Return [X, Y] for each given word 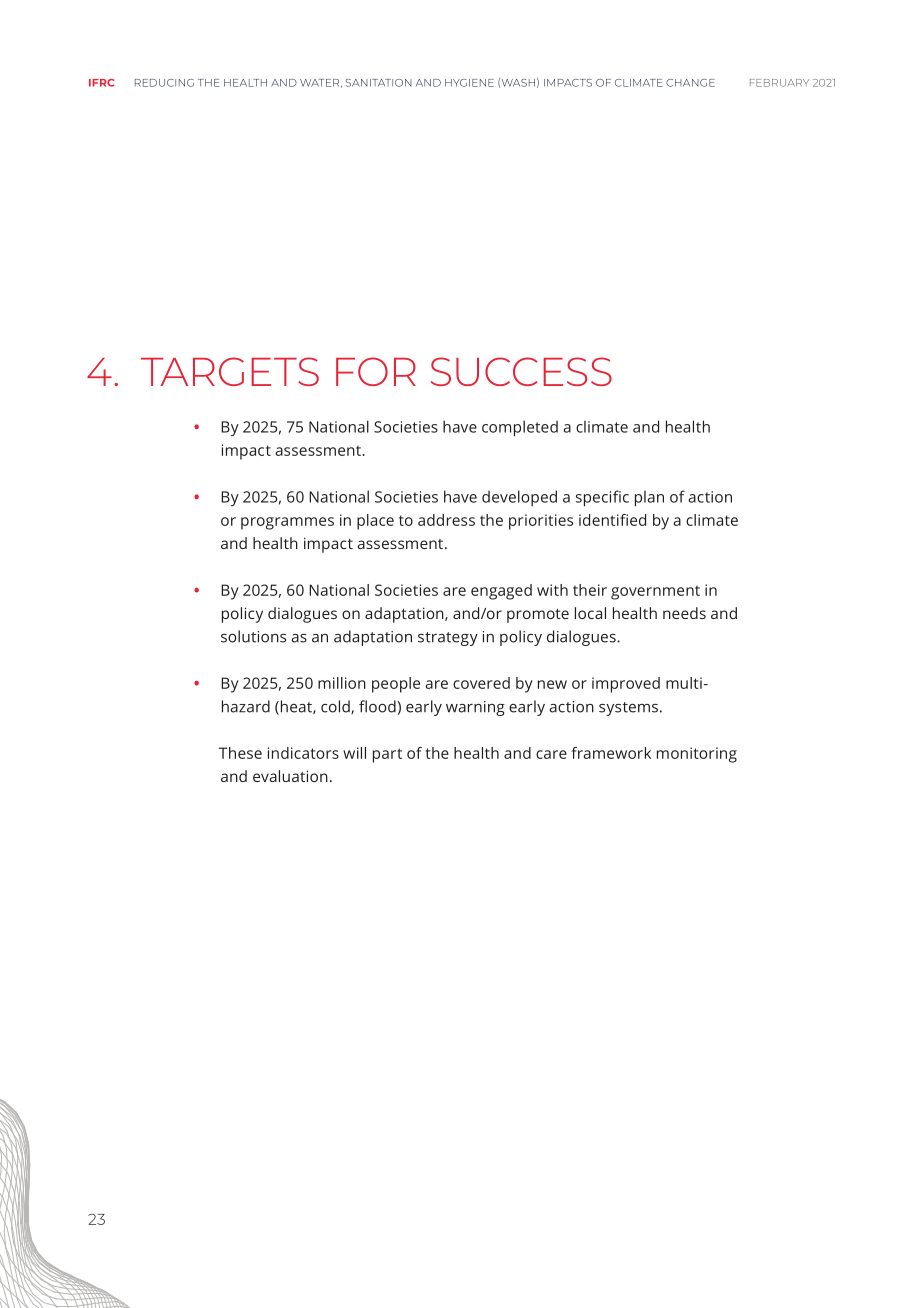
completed [520, 428]
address [446, 520]
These [240, 753]
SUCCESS [521, 371]
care [551, 754]
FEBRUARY [779, 83]
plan [649, 499]
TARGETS [230, 371]
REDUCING [164, 83]
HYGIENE [469, 83]
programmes [287, 523]
